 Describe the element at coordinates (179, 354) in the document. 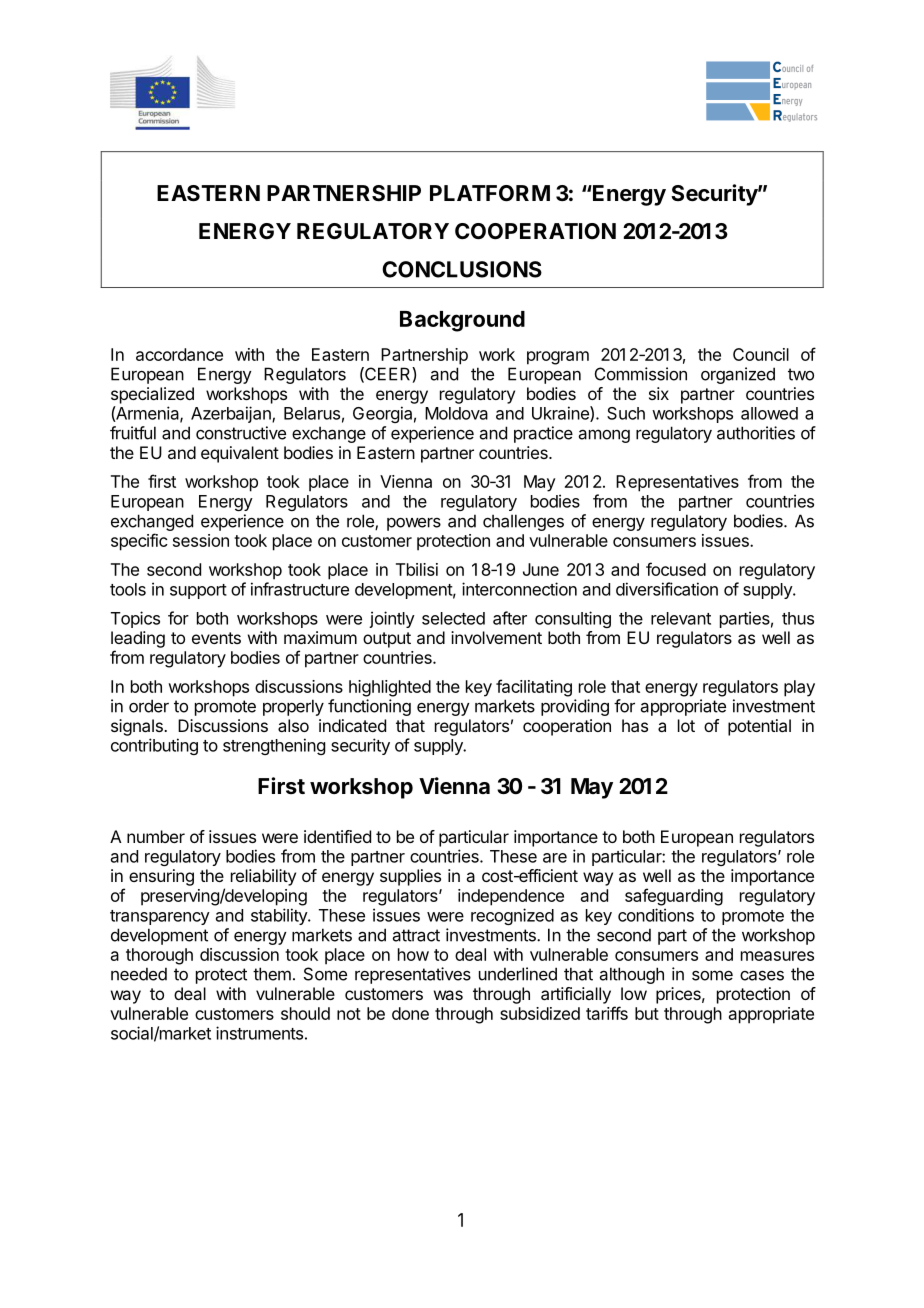

I see `accordance` at that location.
